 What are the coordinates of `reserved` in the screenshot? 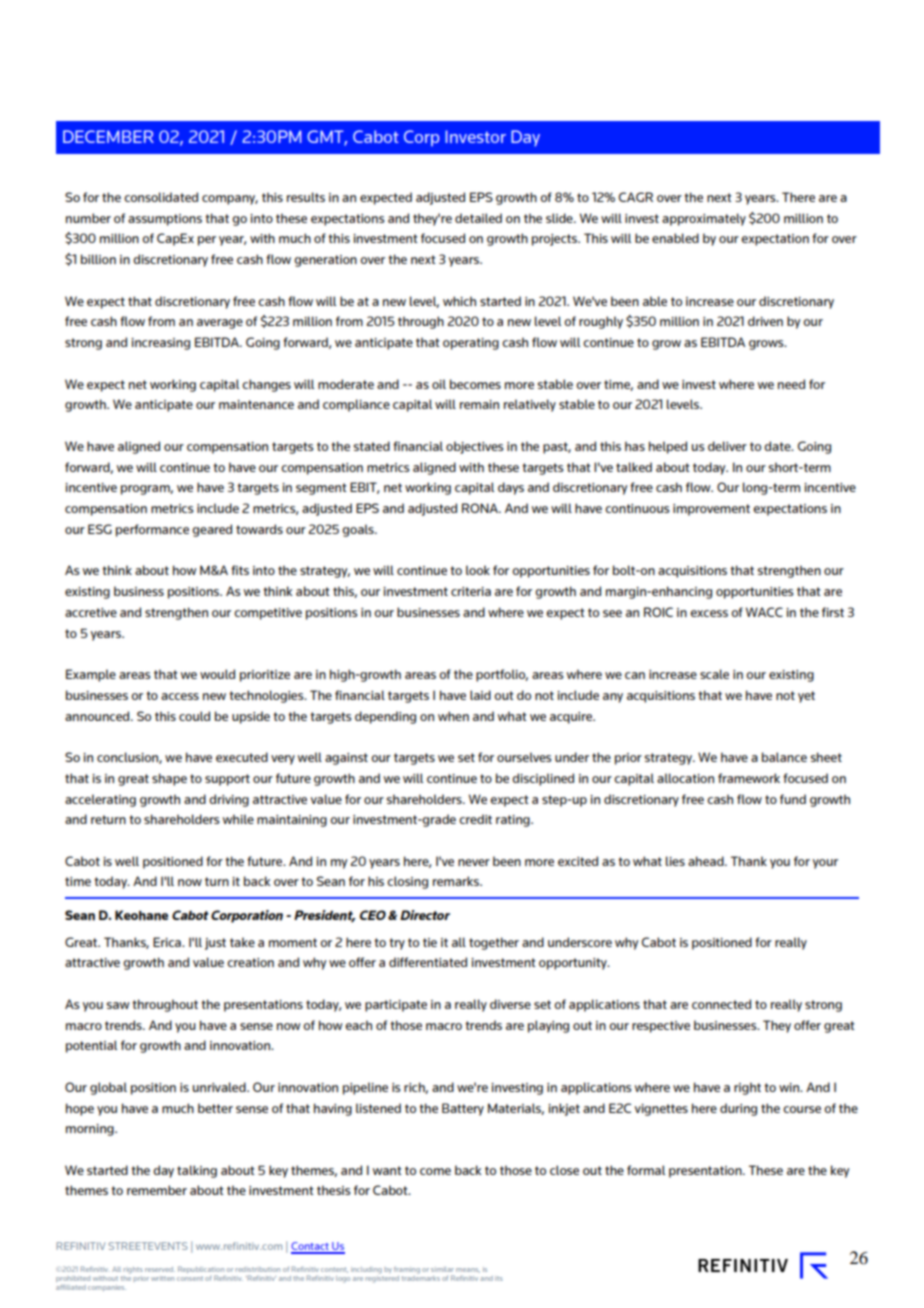 It's located at (160, 1269).
